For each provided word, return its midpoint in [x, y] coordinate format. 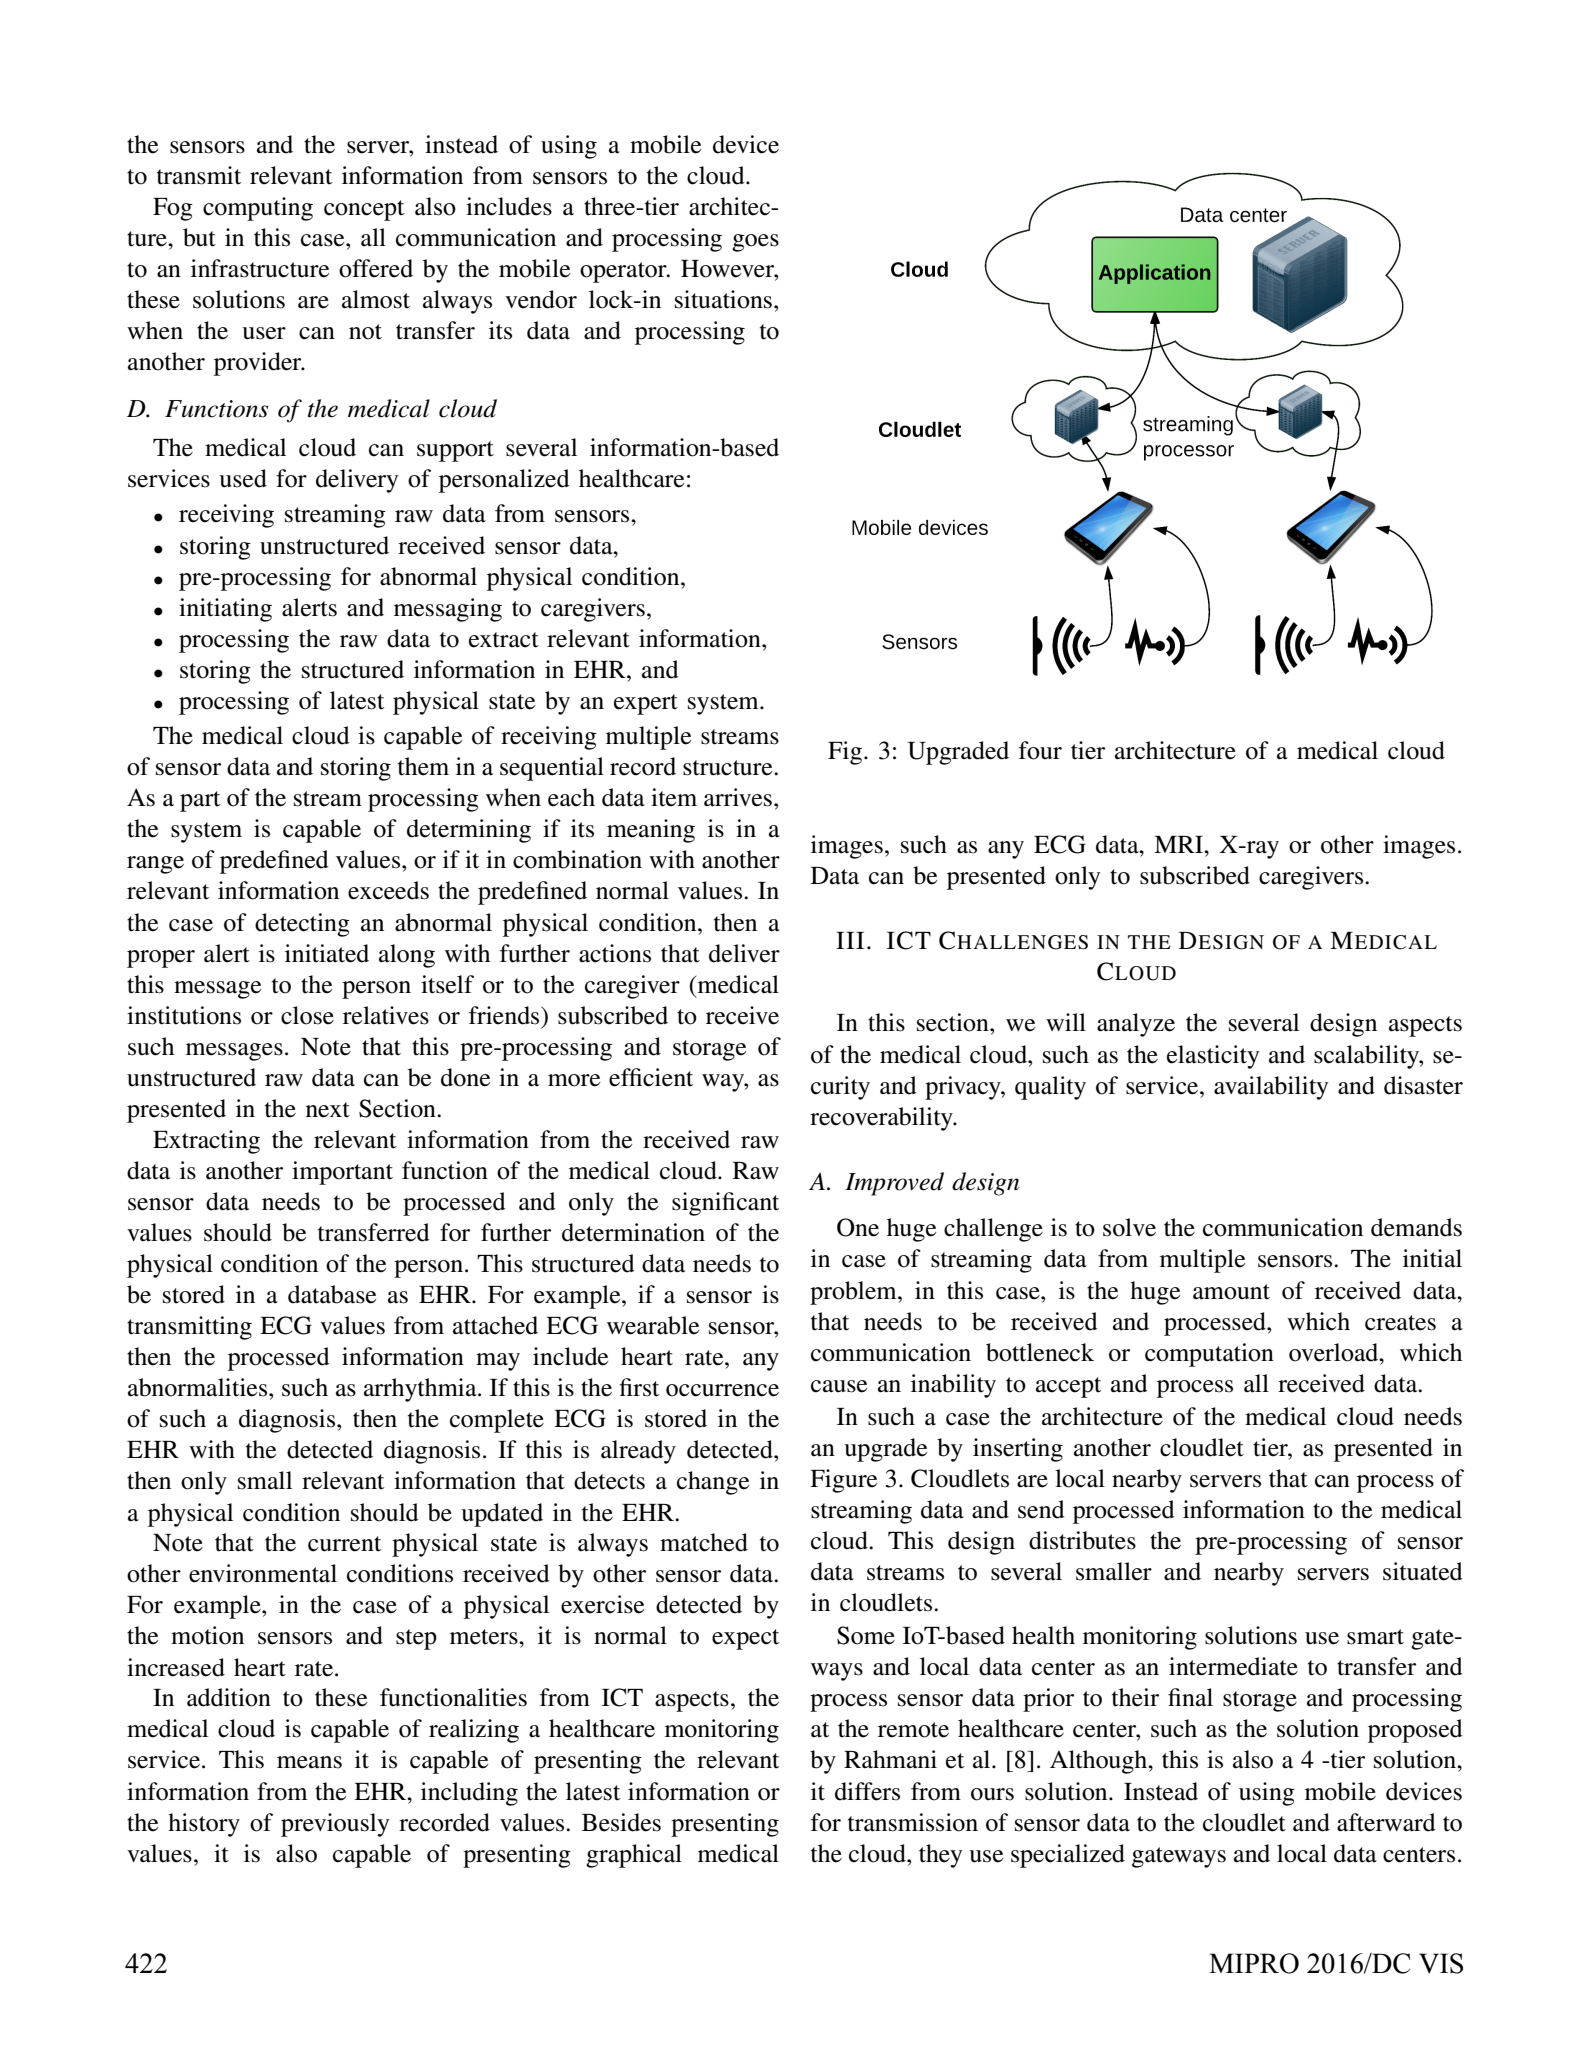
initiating [225, 610]
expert [646, 704]
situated [1423, 1571]
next [328, 1110]
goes [755, 243]
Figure [843, 1481]
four [1040, 750]
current [344, 1544]
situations [723, 299]
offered [376, 268]
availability [1271, 1088]
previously [335, 1825]
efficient [651, 1077]
